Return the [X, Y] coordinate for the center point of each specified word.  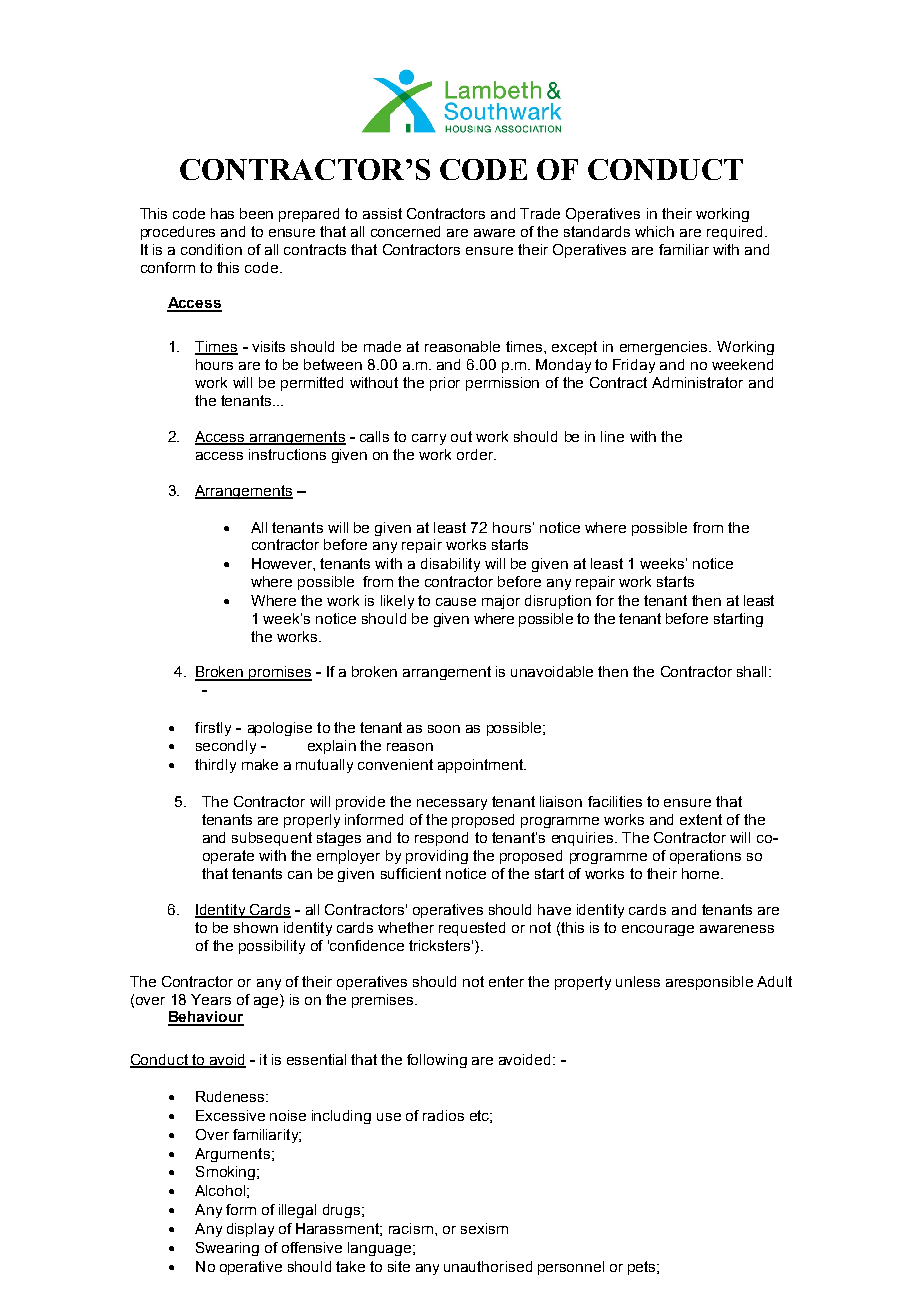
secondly [226, 747]
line [612, 436]
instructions [287, 454]
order [476, 454]
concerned [405, 231]
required [734, 233]
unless [638, 981]
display [250, 1230]
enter [506, 981]
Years [211, 999]
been [256, 213]
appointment [481, 766]
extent [701, 819]
